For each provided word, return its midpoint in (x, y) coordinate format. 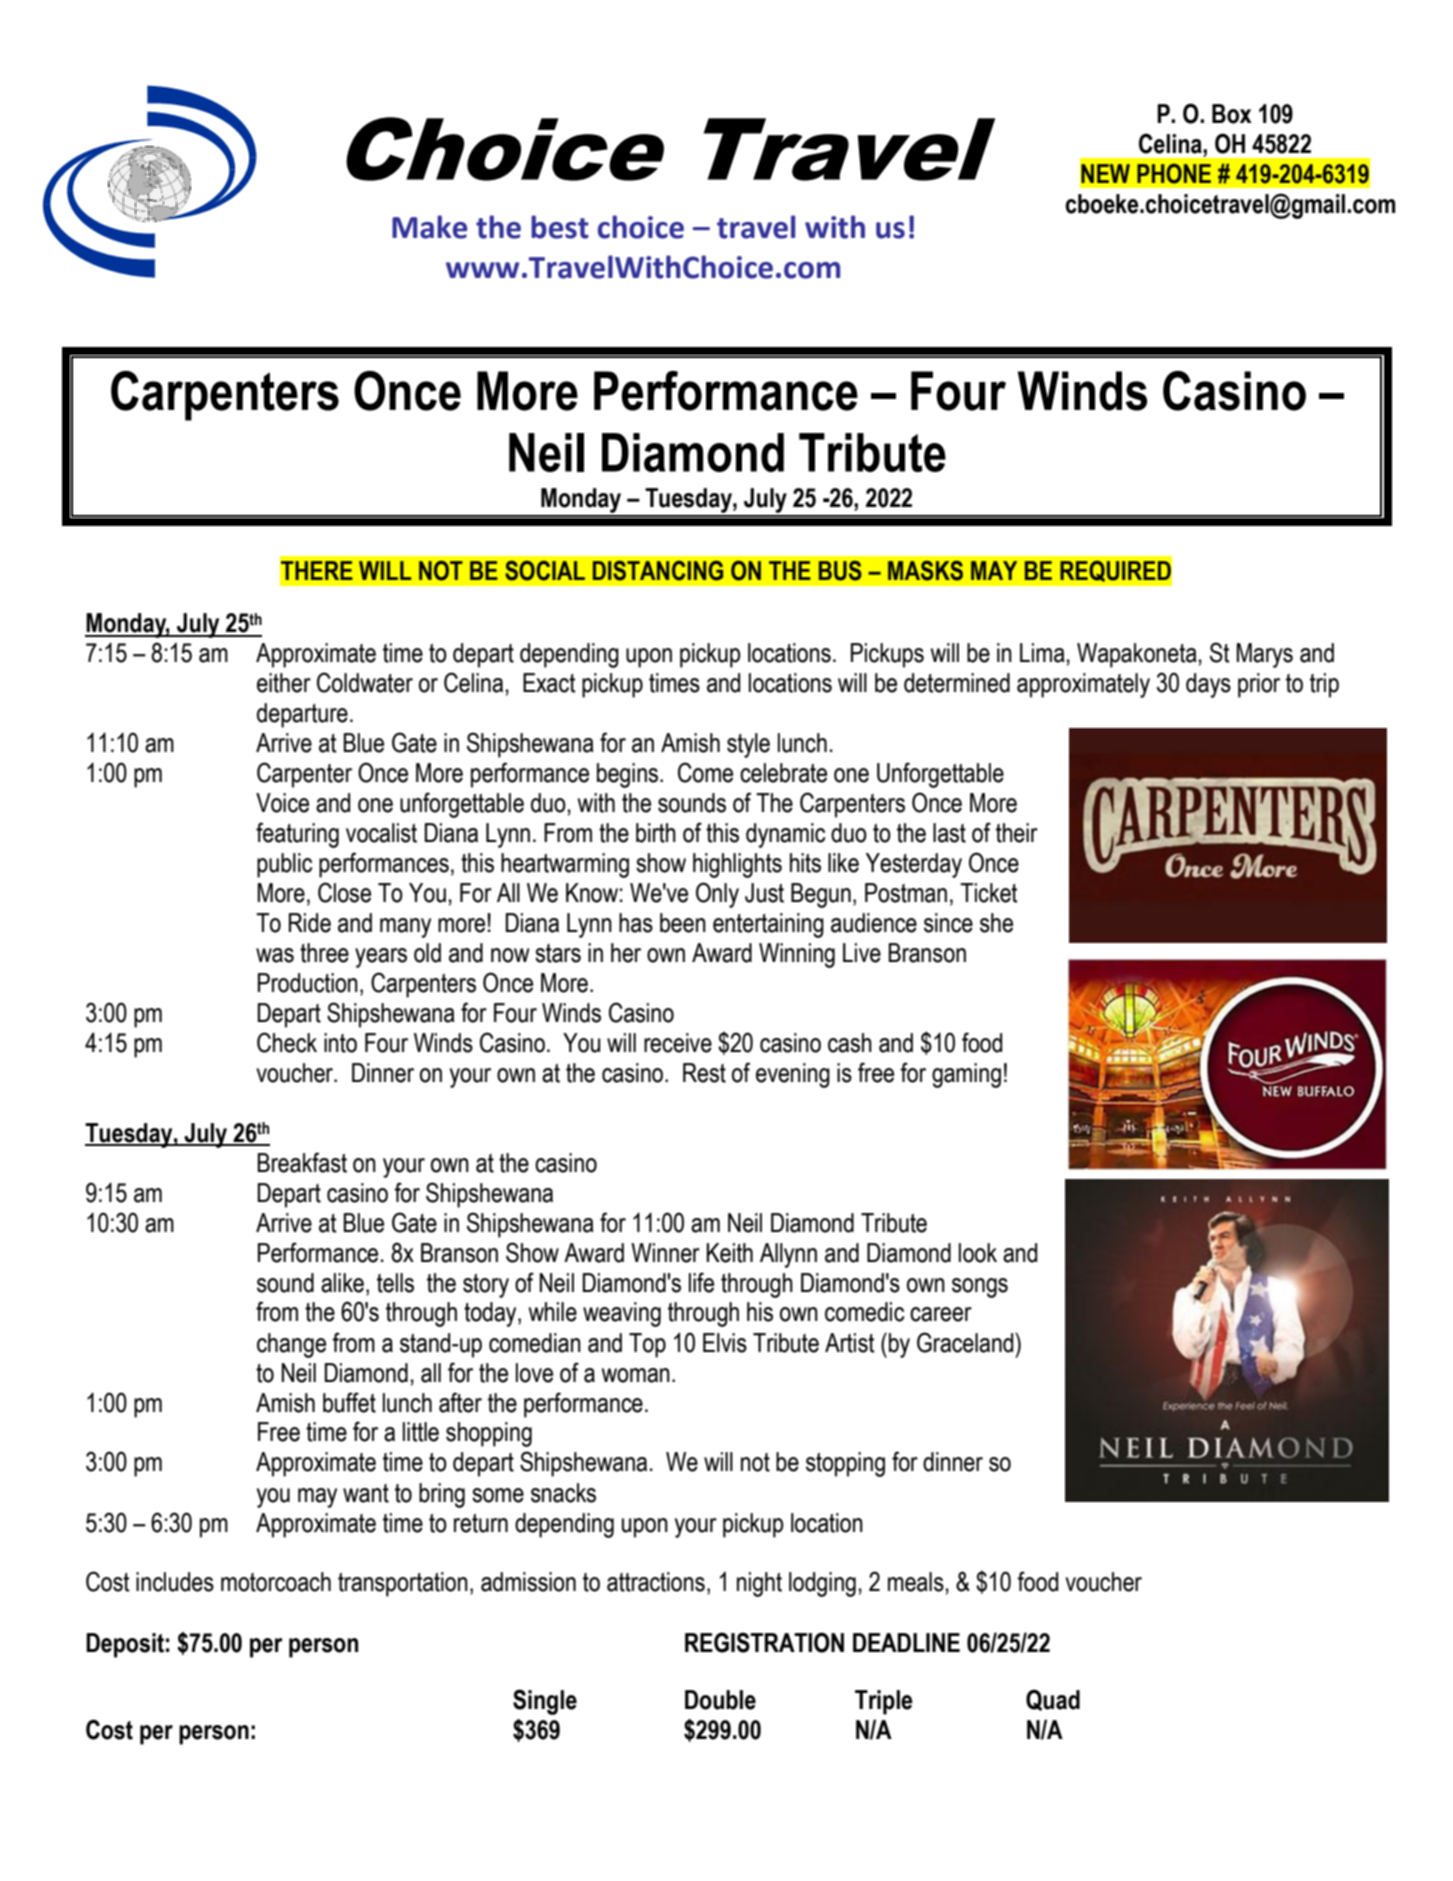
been (683, 923)
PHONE (1174, 174)
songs (980, 1288)
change (291, 1345)
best (560, 227)
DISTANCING (658, 571)
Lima (1042, 653)
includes (175, 1582)
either (284, 683)
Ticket (988, 893)
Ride (310, 923)
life (701, 1282)
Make (429, 227)
